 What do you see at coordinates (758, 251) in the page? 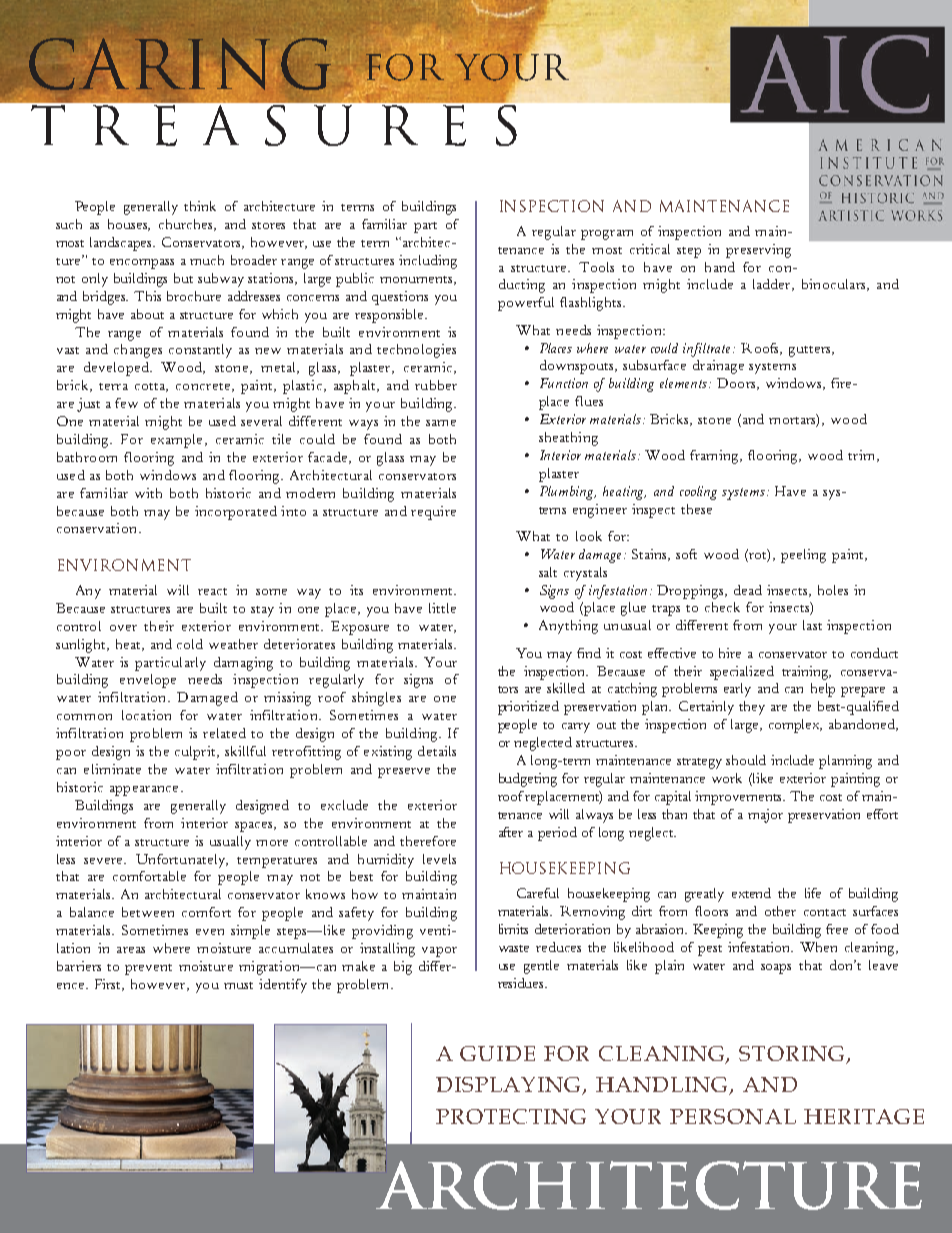
I see `preserving` at bounding box center [758, 251].
